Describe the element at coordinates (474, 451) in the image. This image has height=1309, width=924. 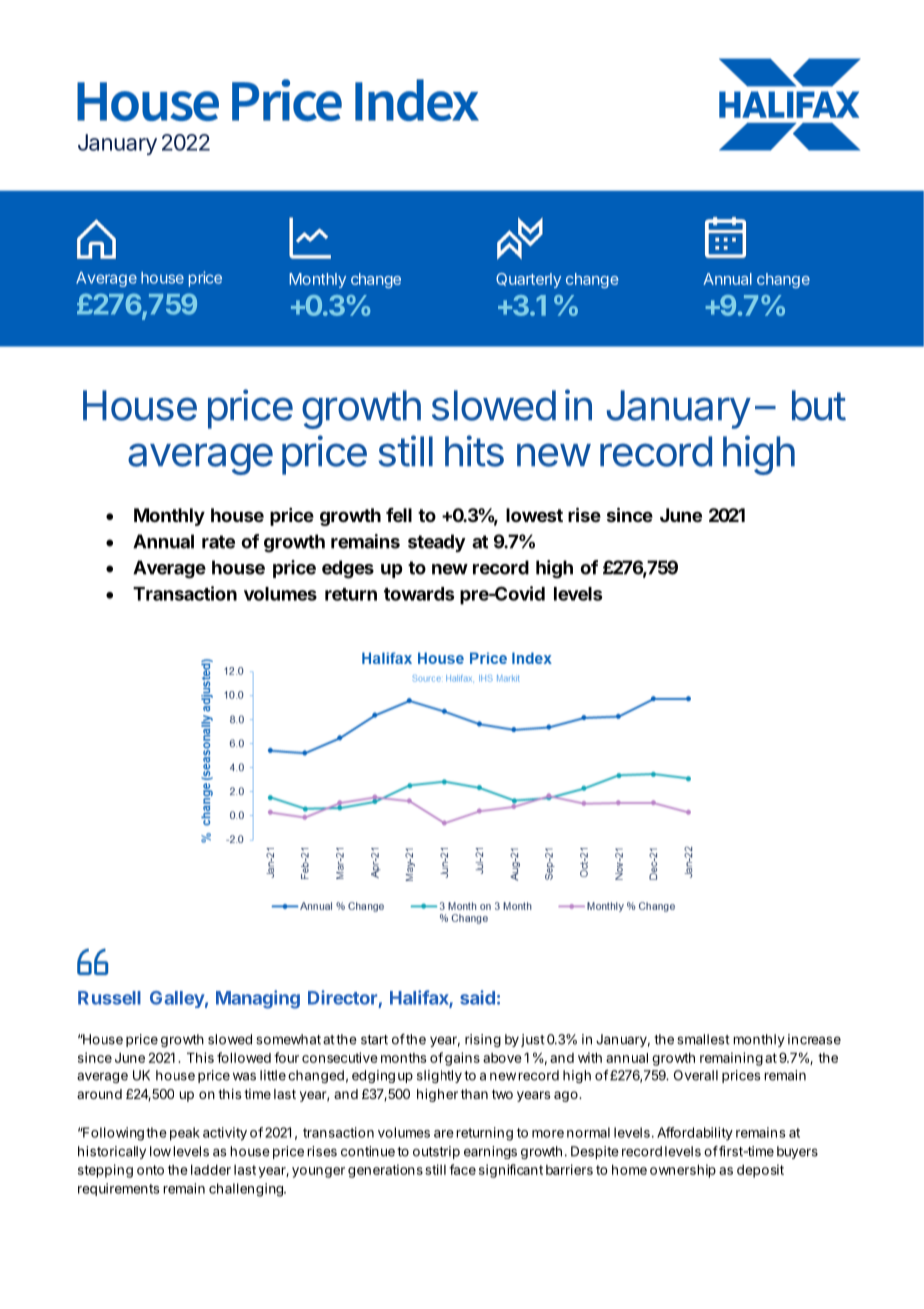
I see `hits` at that location.
